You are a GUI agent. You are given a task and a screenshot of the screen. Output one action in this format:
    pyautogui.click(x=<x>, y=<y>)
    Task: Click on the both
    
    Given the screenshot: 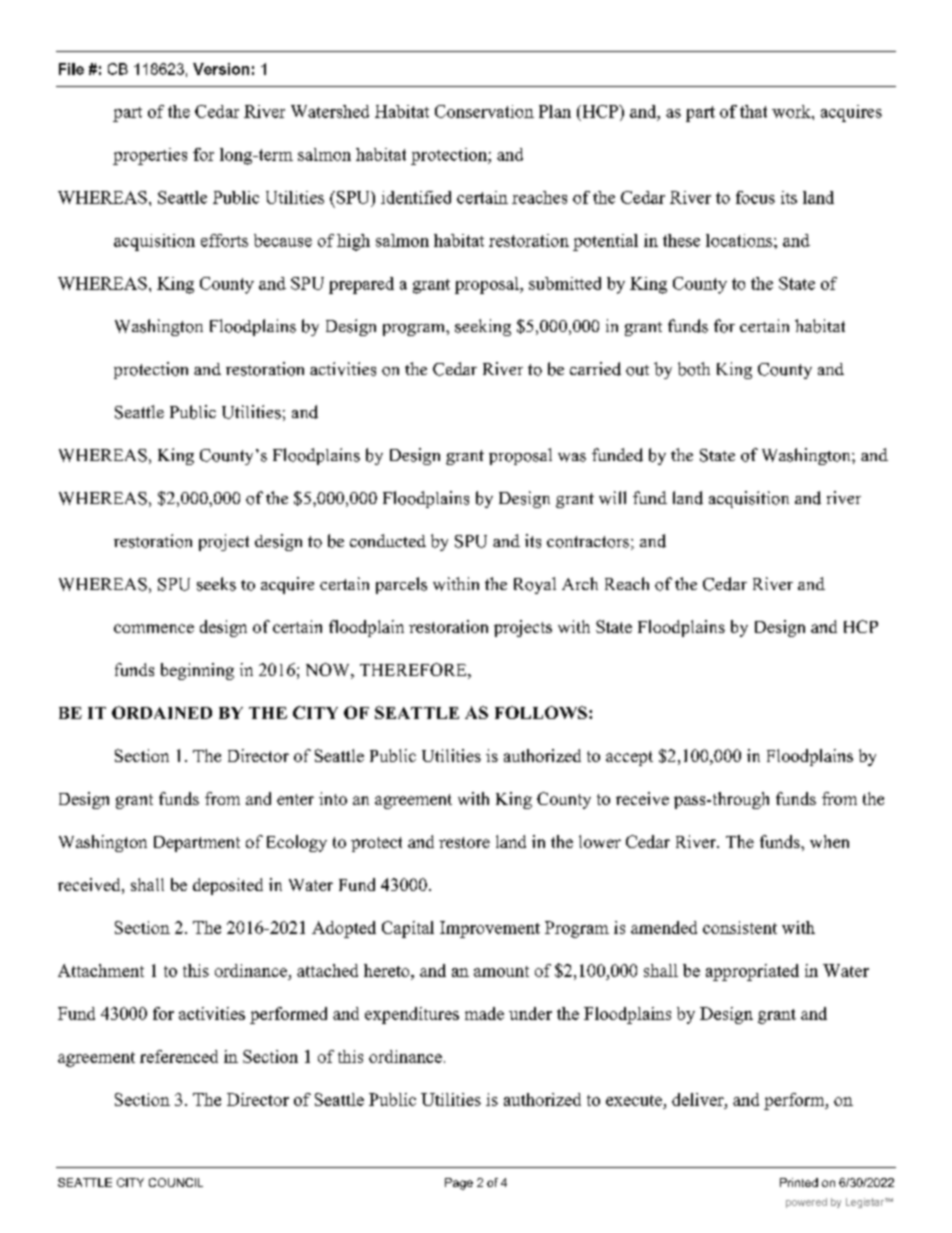 What is the action you would take?
    pyautogui.click(x=694, y=369)
